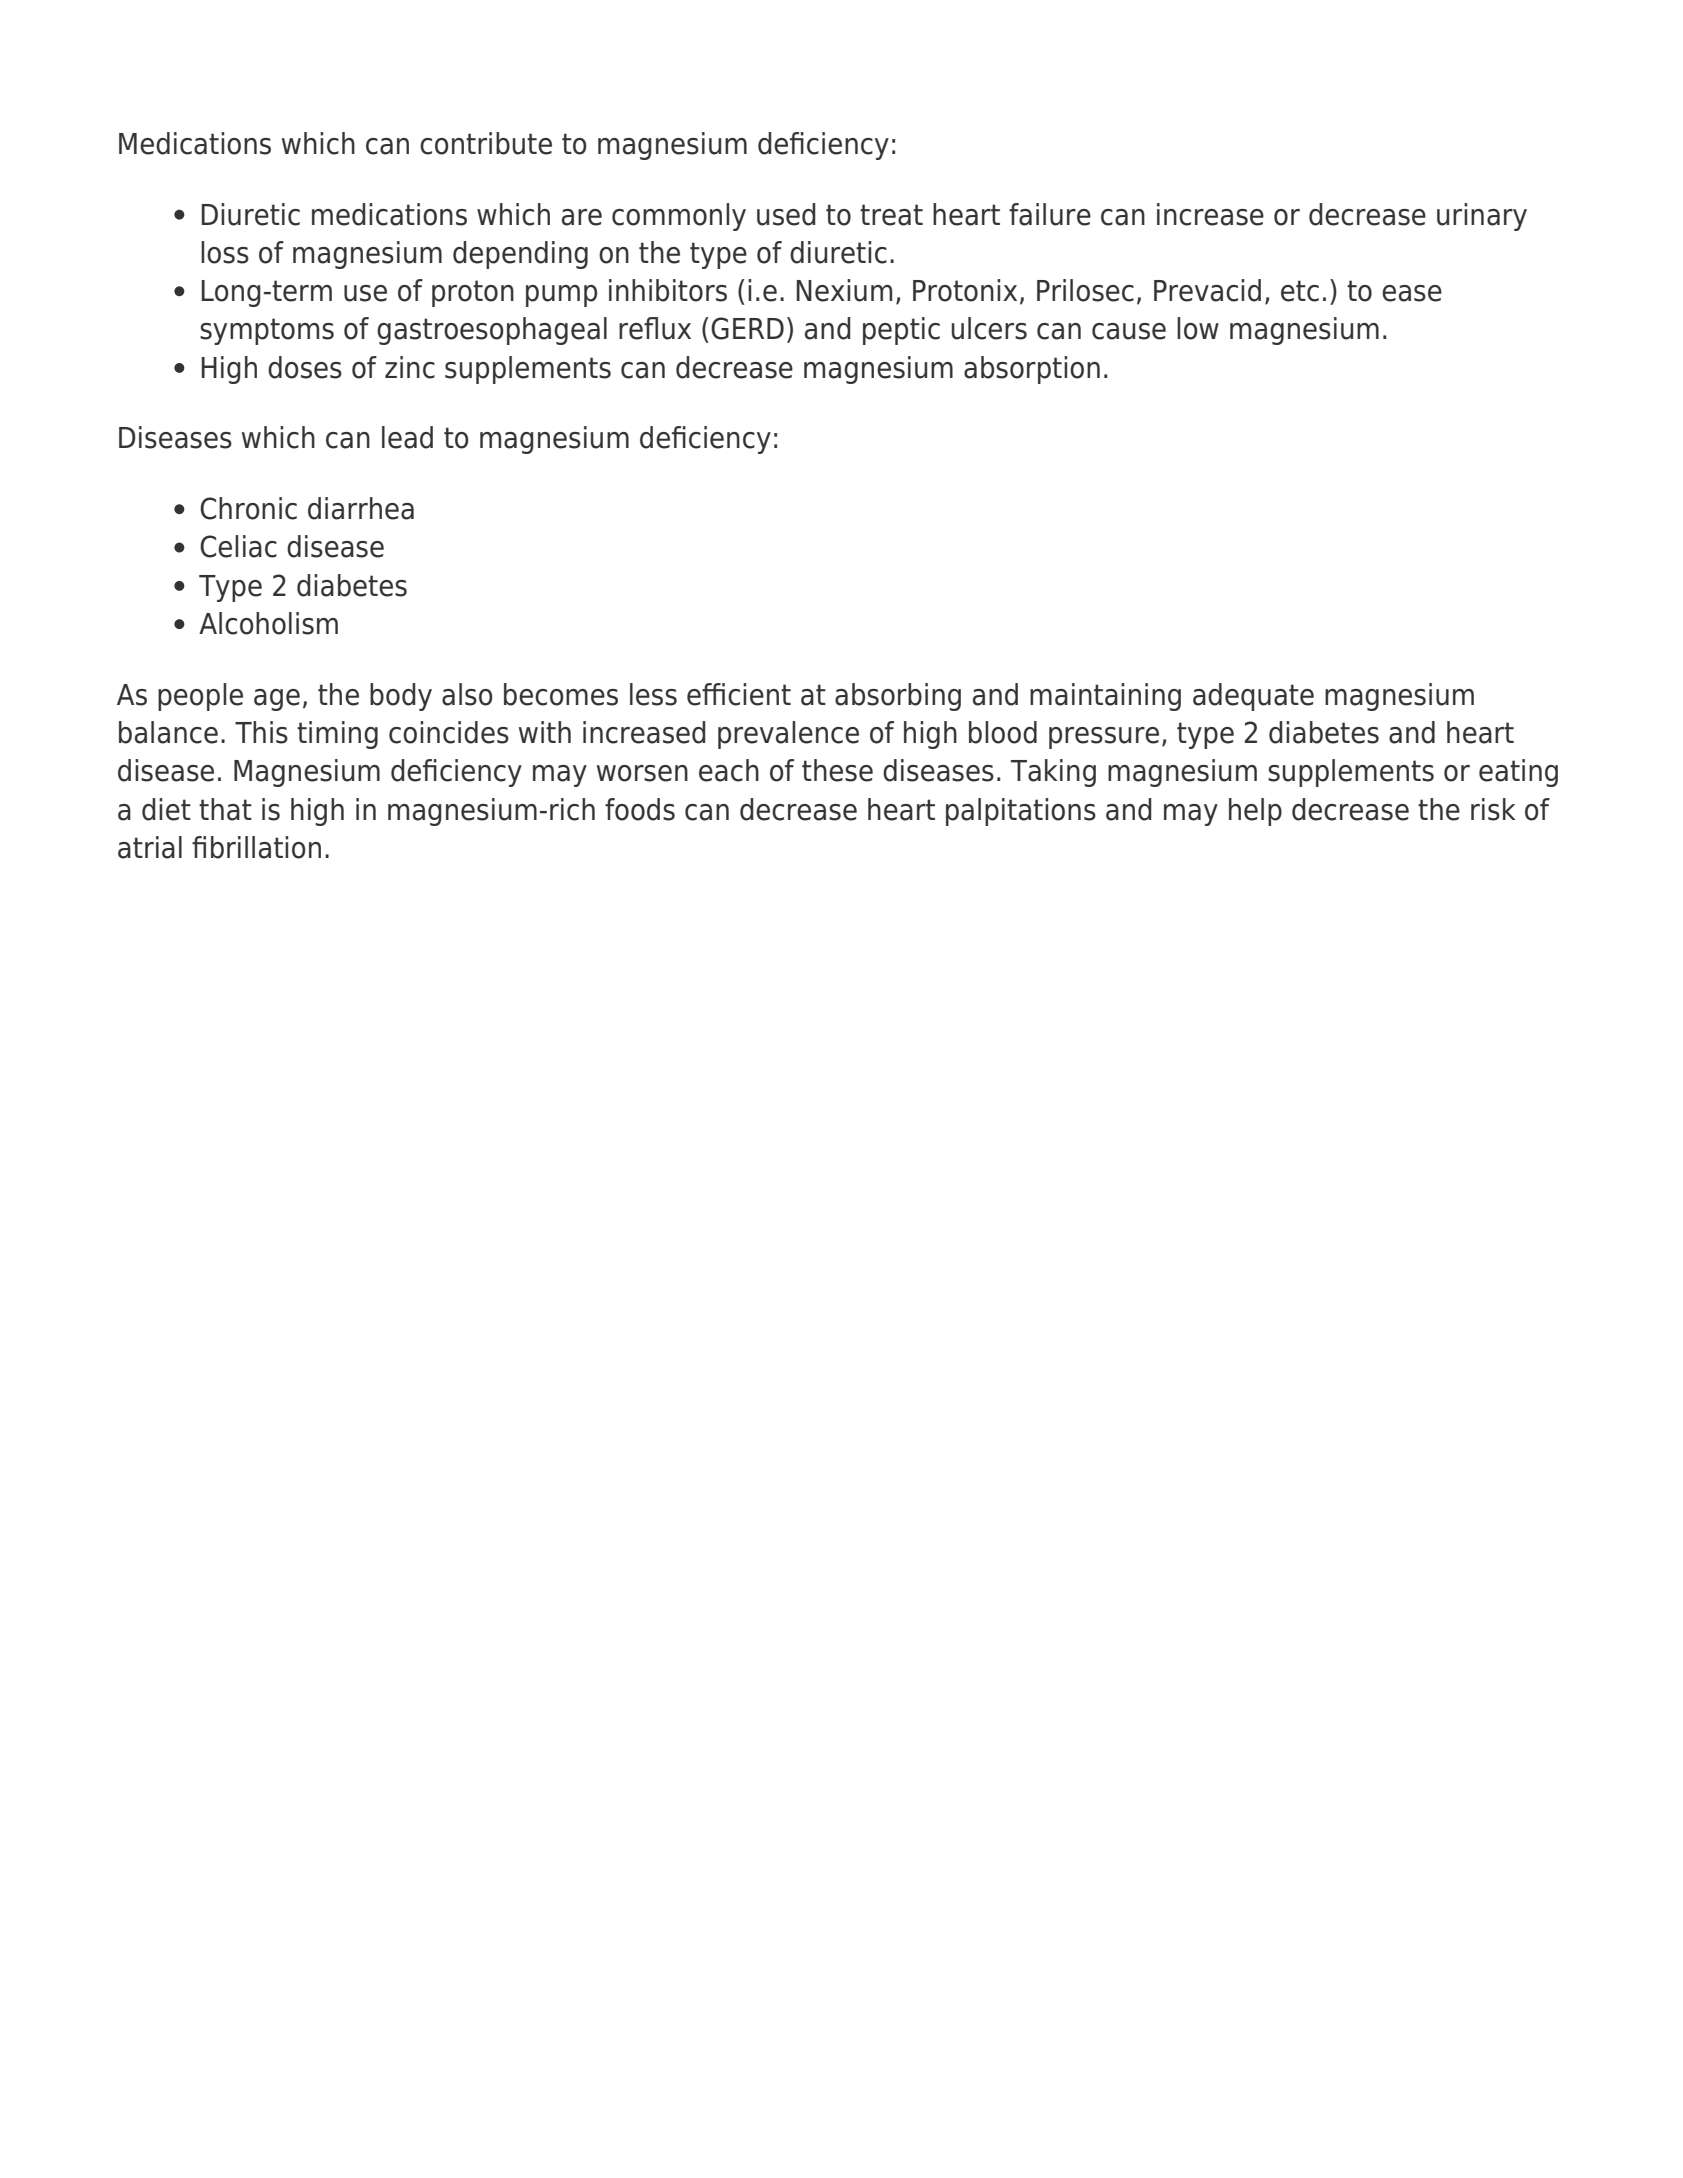 This image has width=1683, height=2178. What do you see at coordinates (1482, 217) in the image?
I see `urinary` at bounding box center [1482, 217].
